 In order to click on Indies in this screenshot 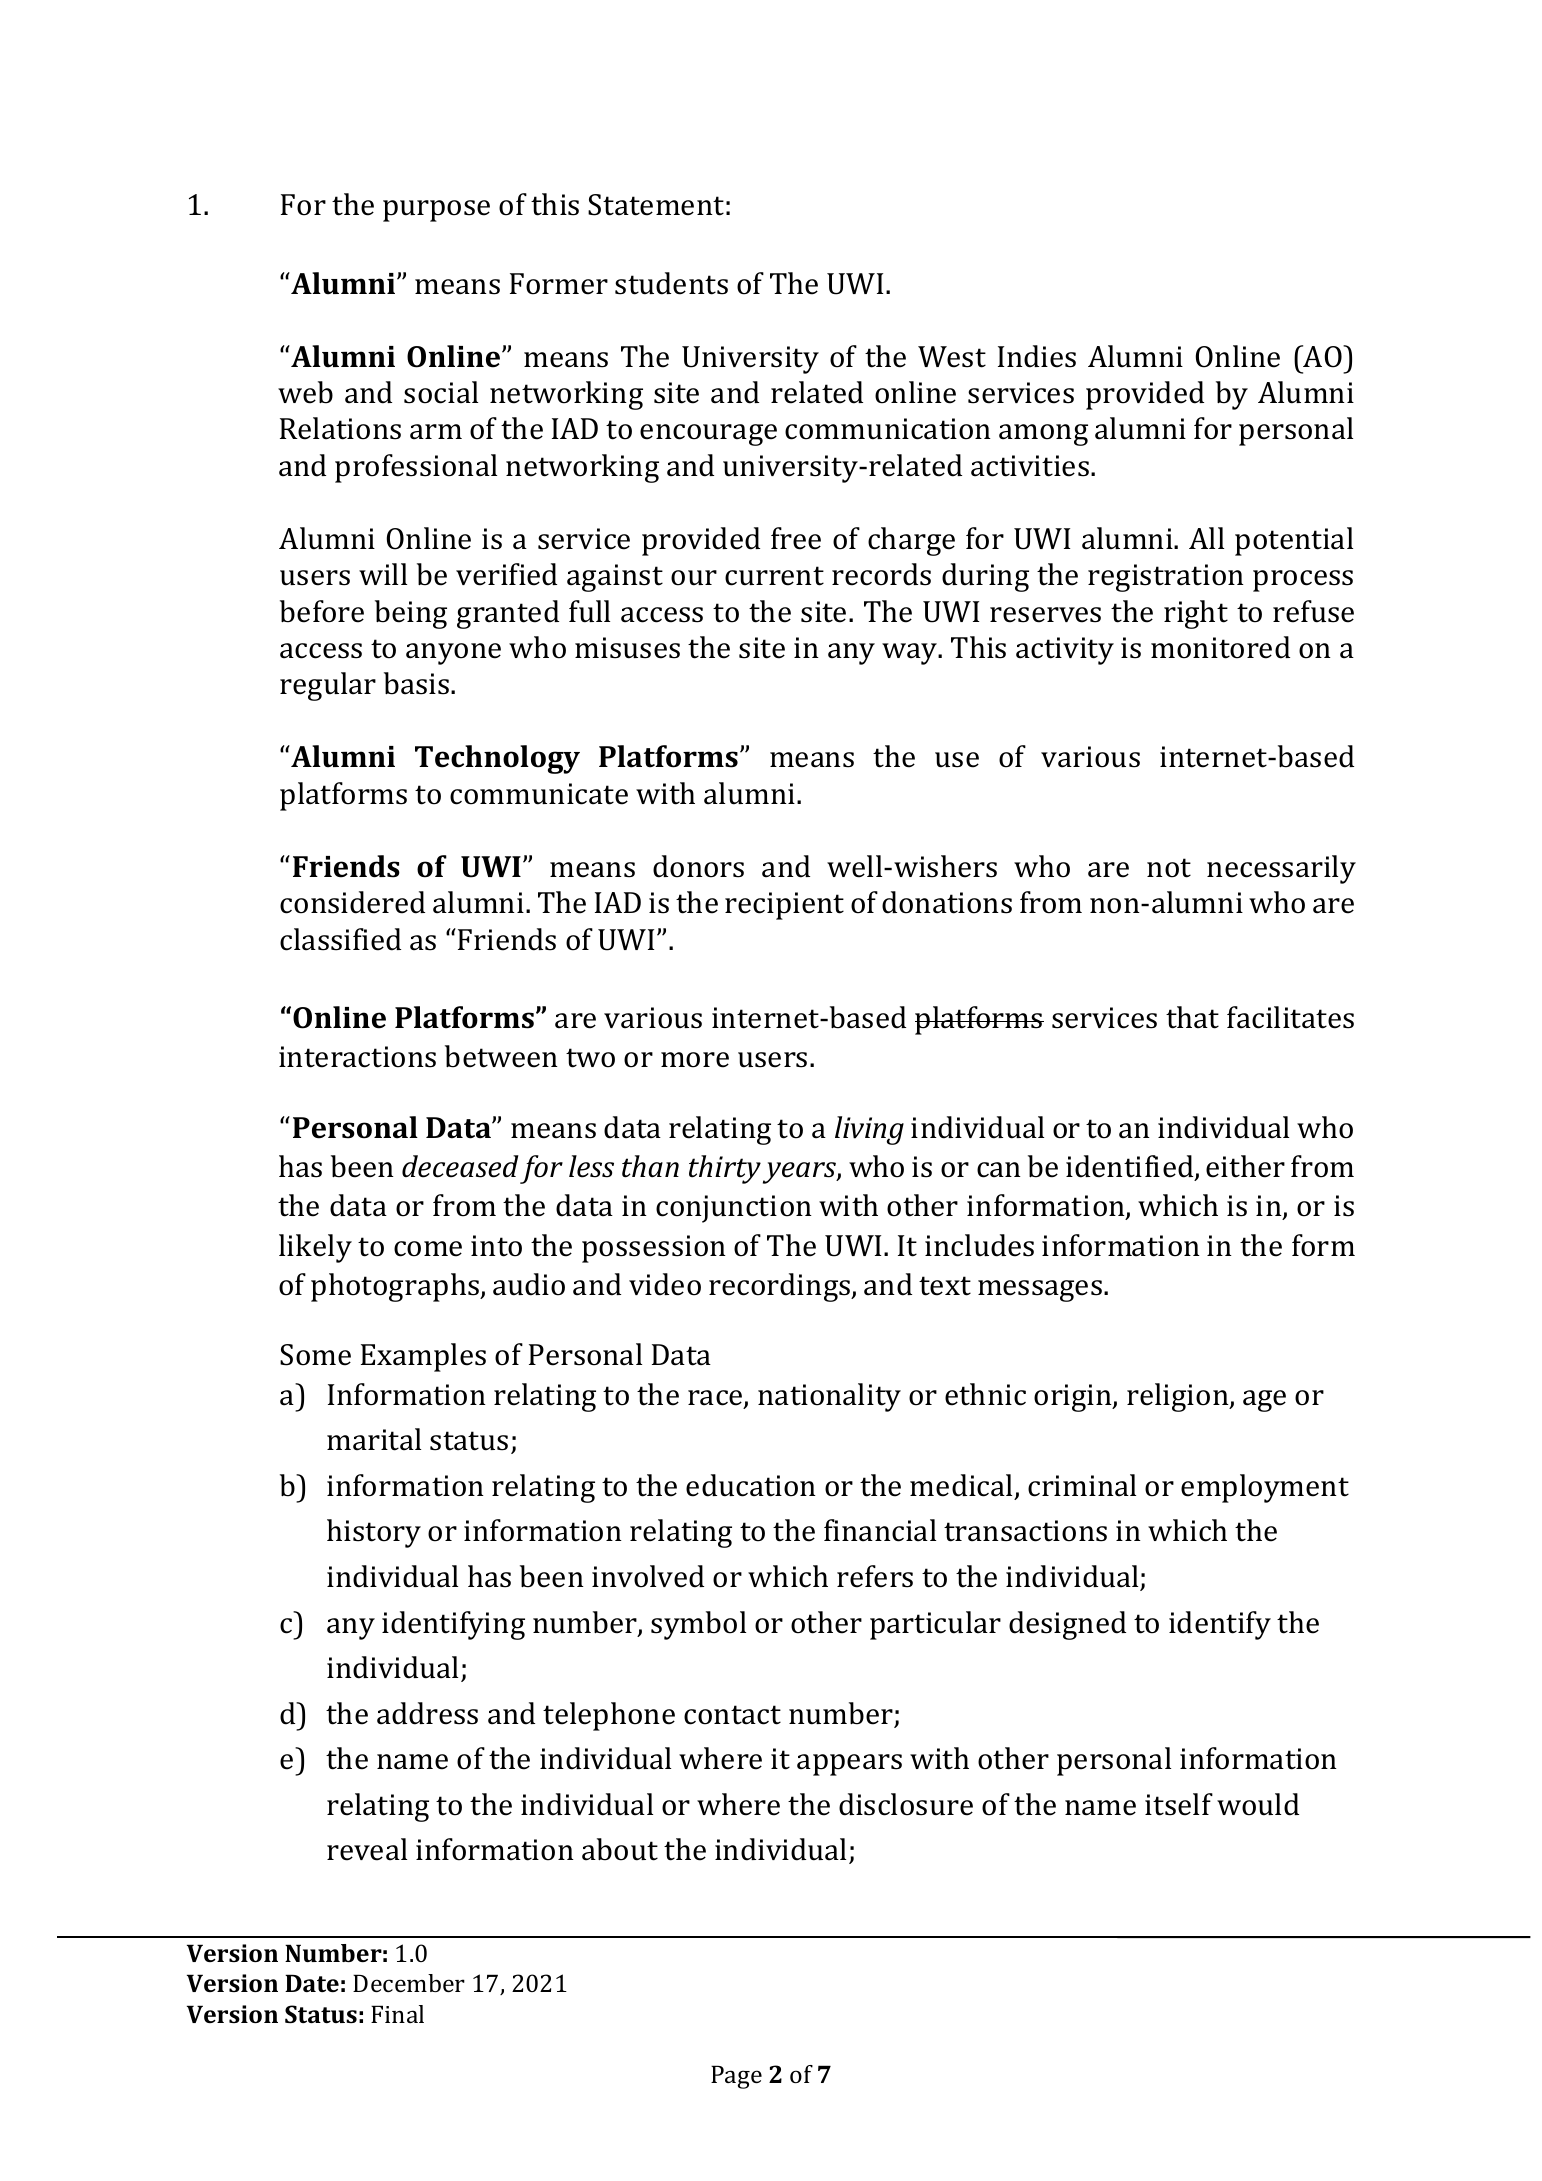, I will do `click(1037, 356)`.
